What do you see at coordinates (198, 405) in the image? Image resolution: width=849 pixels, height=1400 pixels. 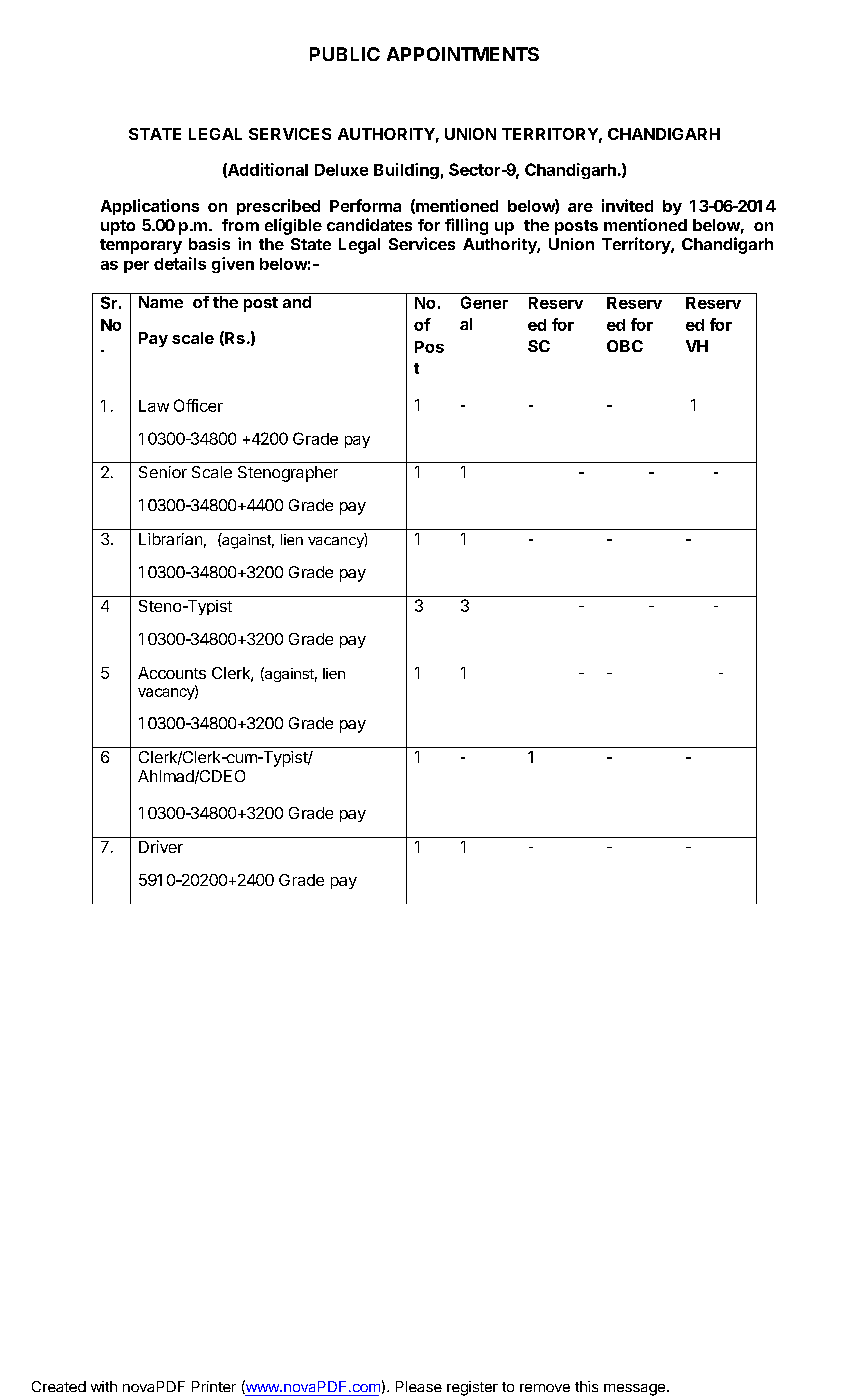 I see `Officer` at bounding box center [198, 405].
